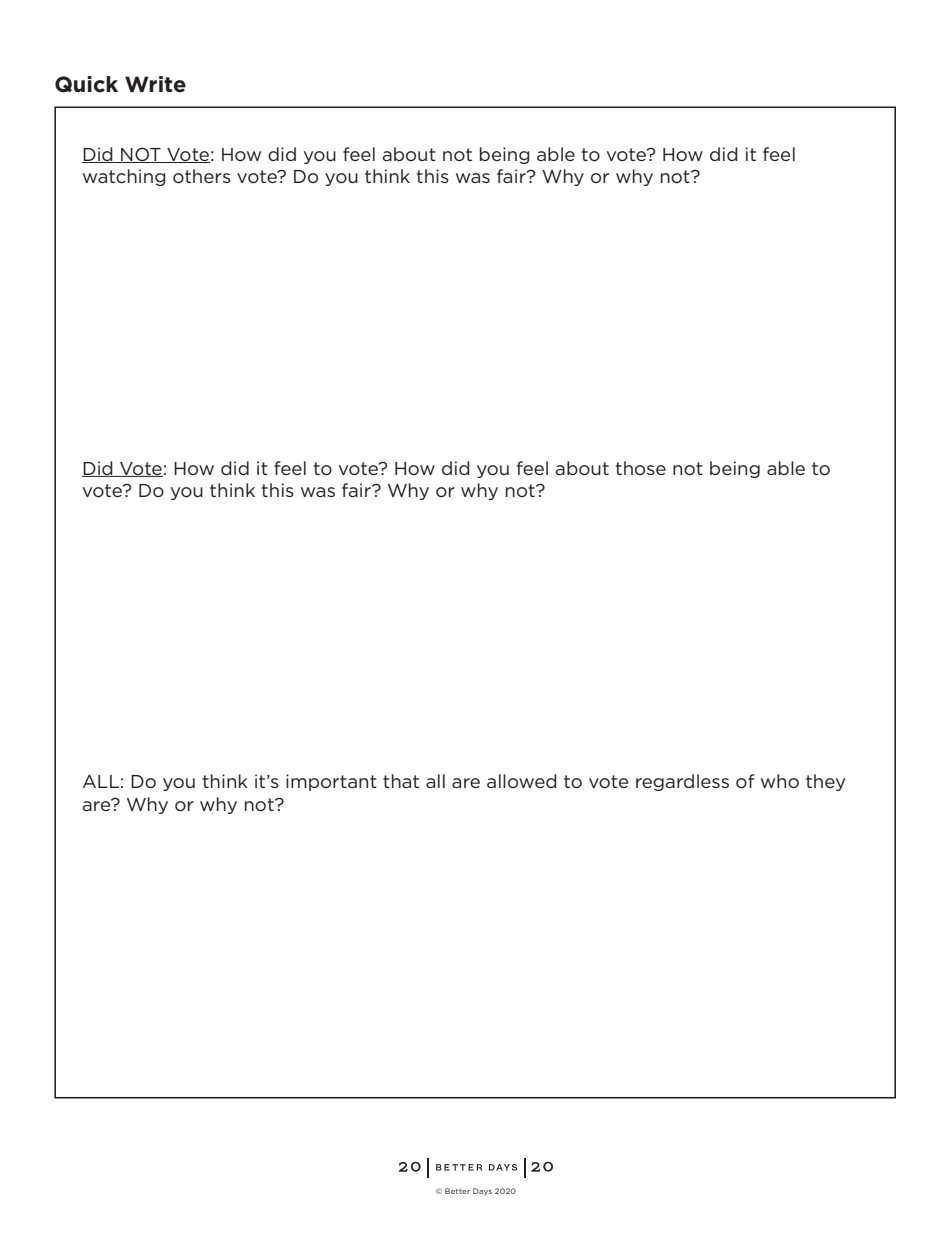 This page has width=952, height=1233. I want to click on regardless, so click(682, 782).
